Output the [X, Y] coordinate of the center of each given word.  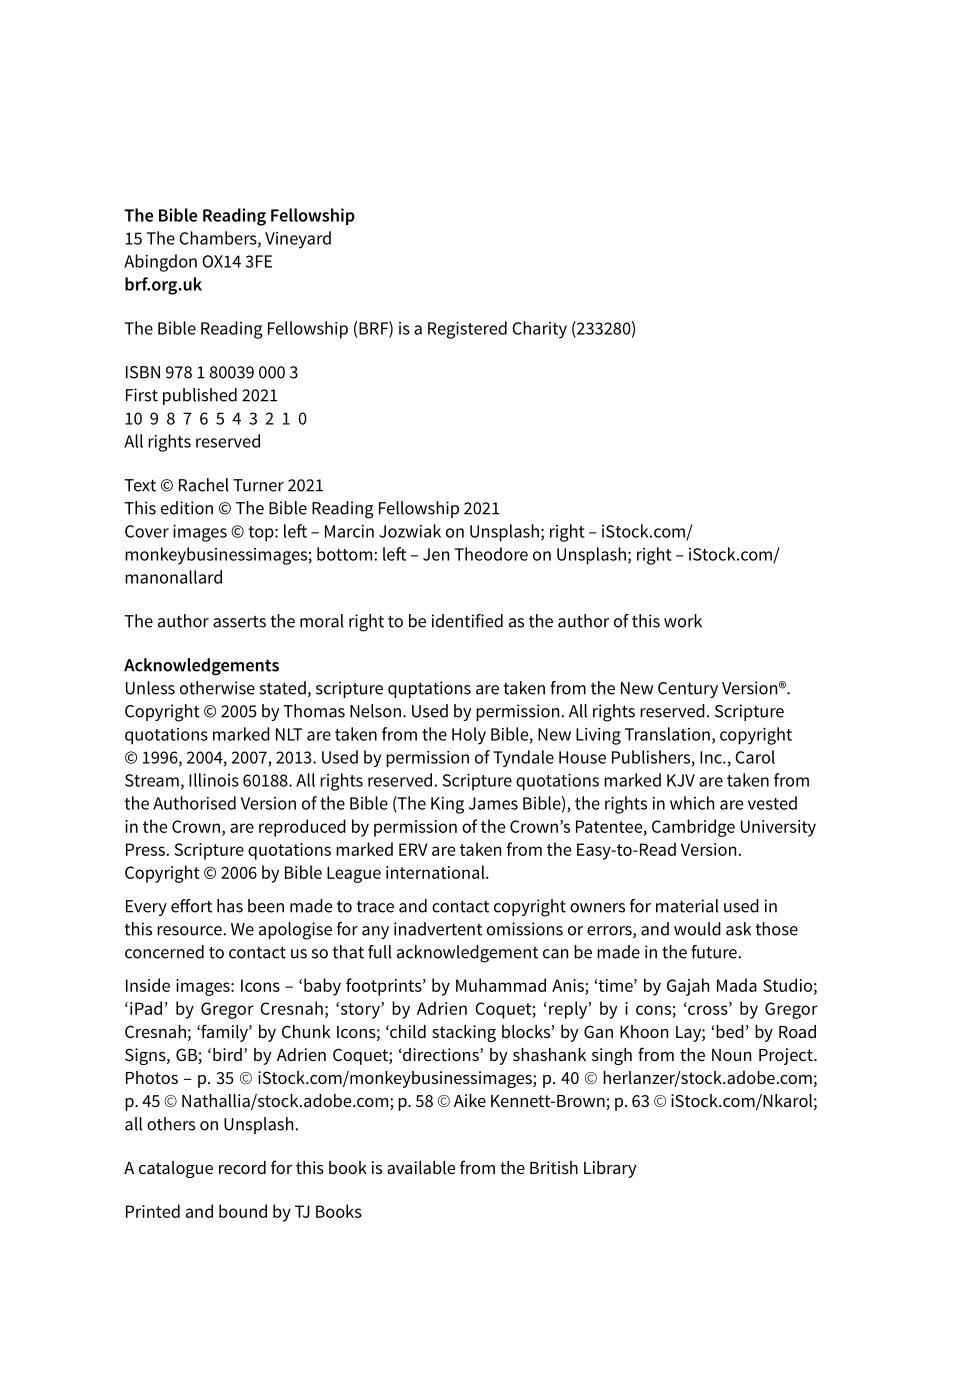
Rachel [204, 485]
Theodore [491, 554]
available [421, 1167]
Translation [667, 734]
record [242, 1167]
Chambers [219, 239]
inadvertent [438, 929]
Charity [539, 330]
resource [189, 931]
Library [610, 1169]
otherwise [217, 688]
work [683, 621]
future [714, 952]
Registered [467, 330]
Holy [469, 736]
